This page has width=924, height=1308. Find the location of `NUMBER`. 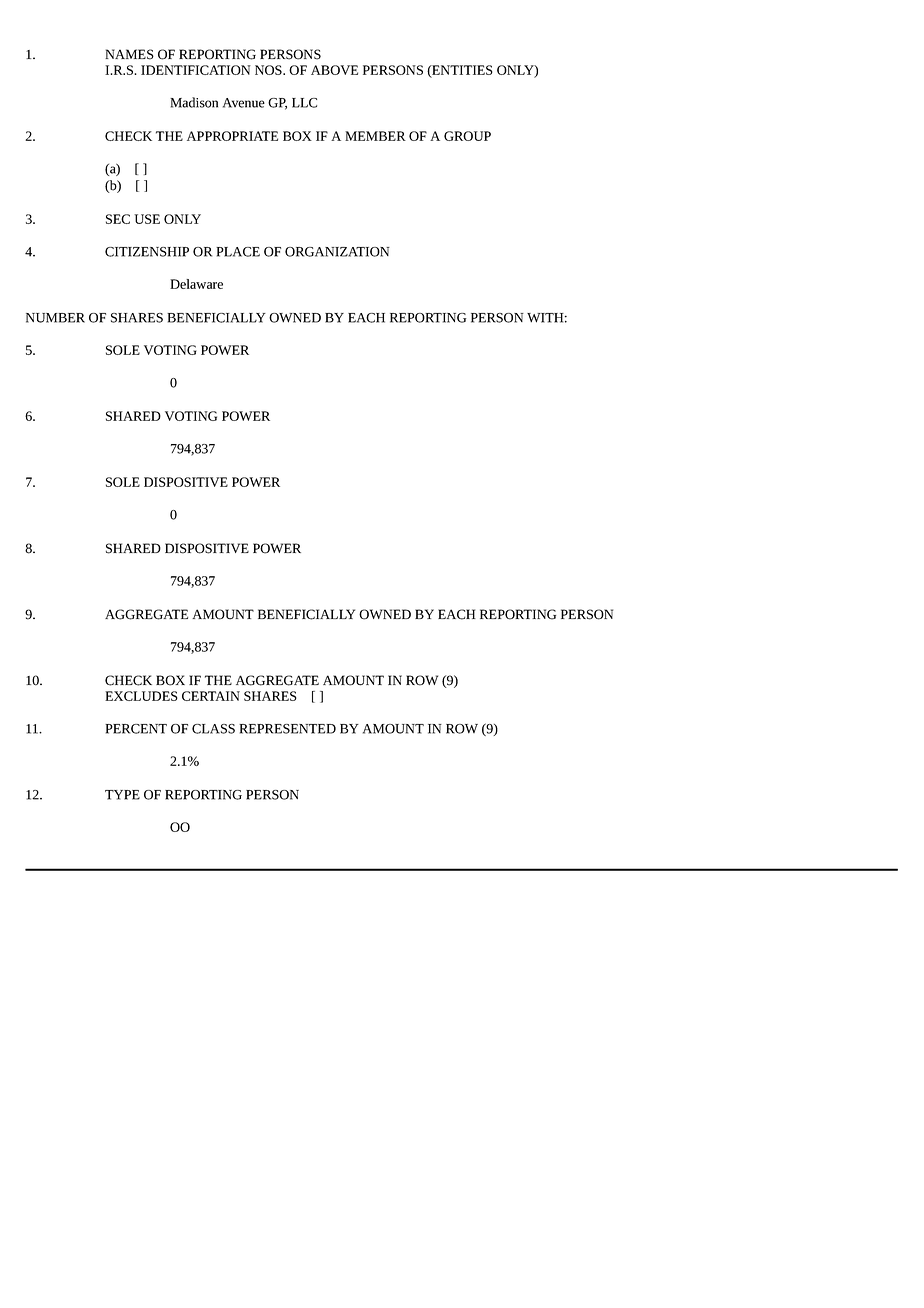

NUMBER is located at coordinates (55, 318).
